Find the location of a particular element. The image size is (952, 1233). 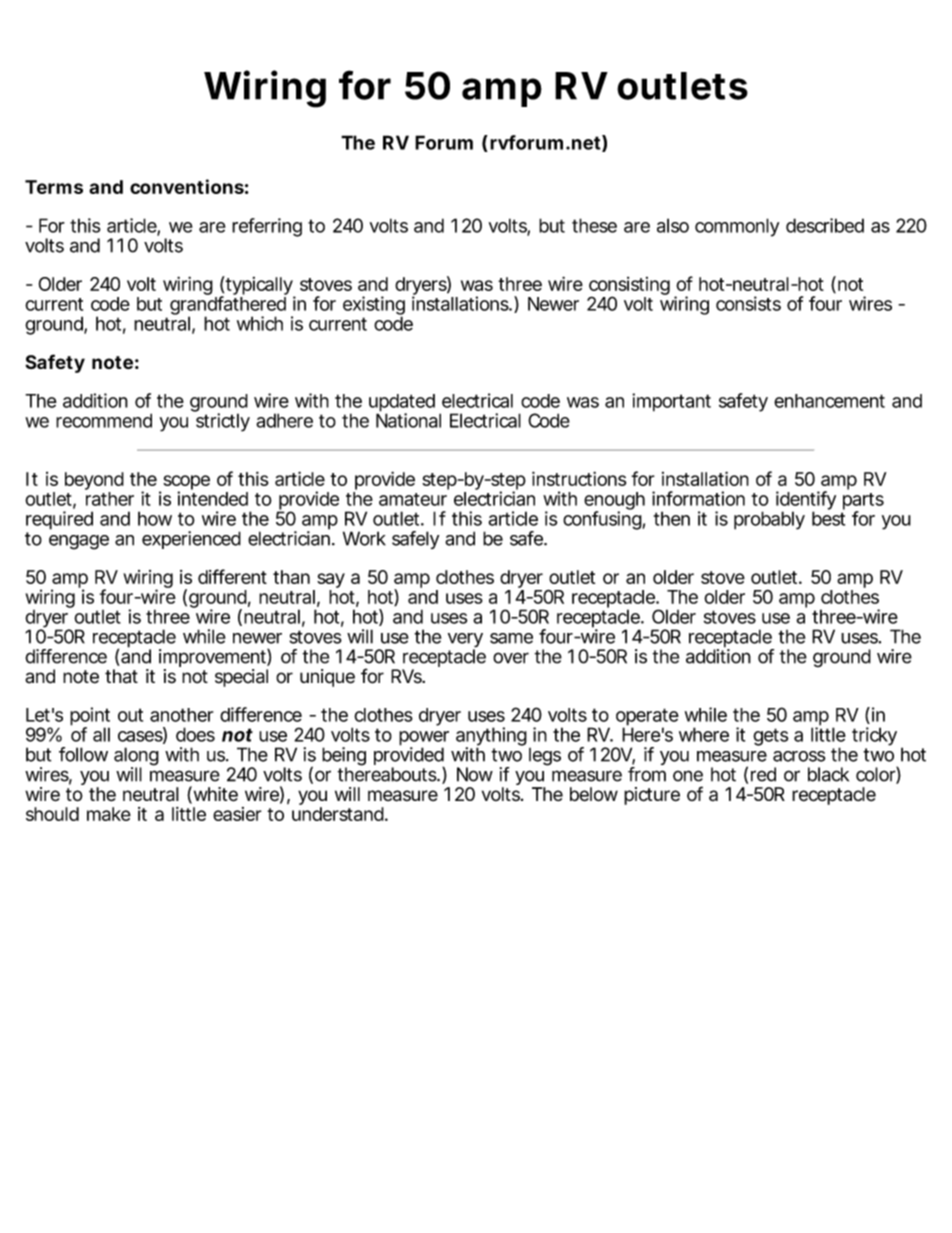

recommend is located at coordinates (104, 420).
